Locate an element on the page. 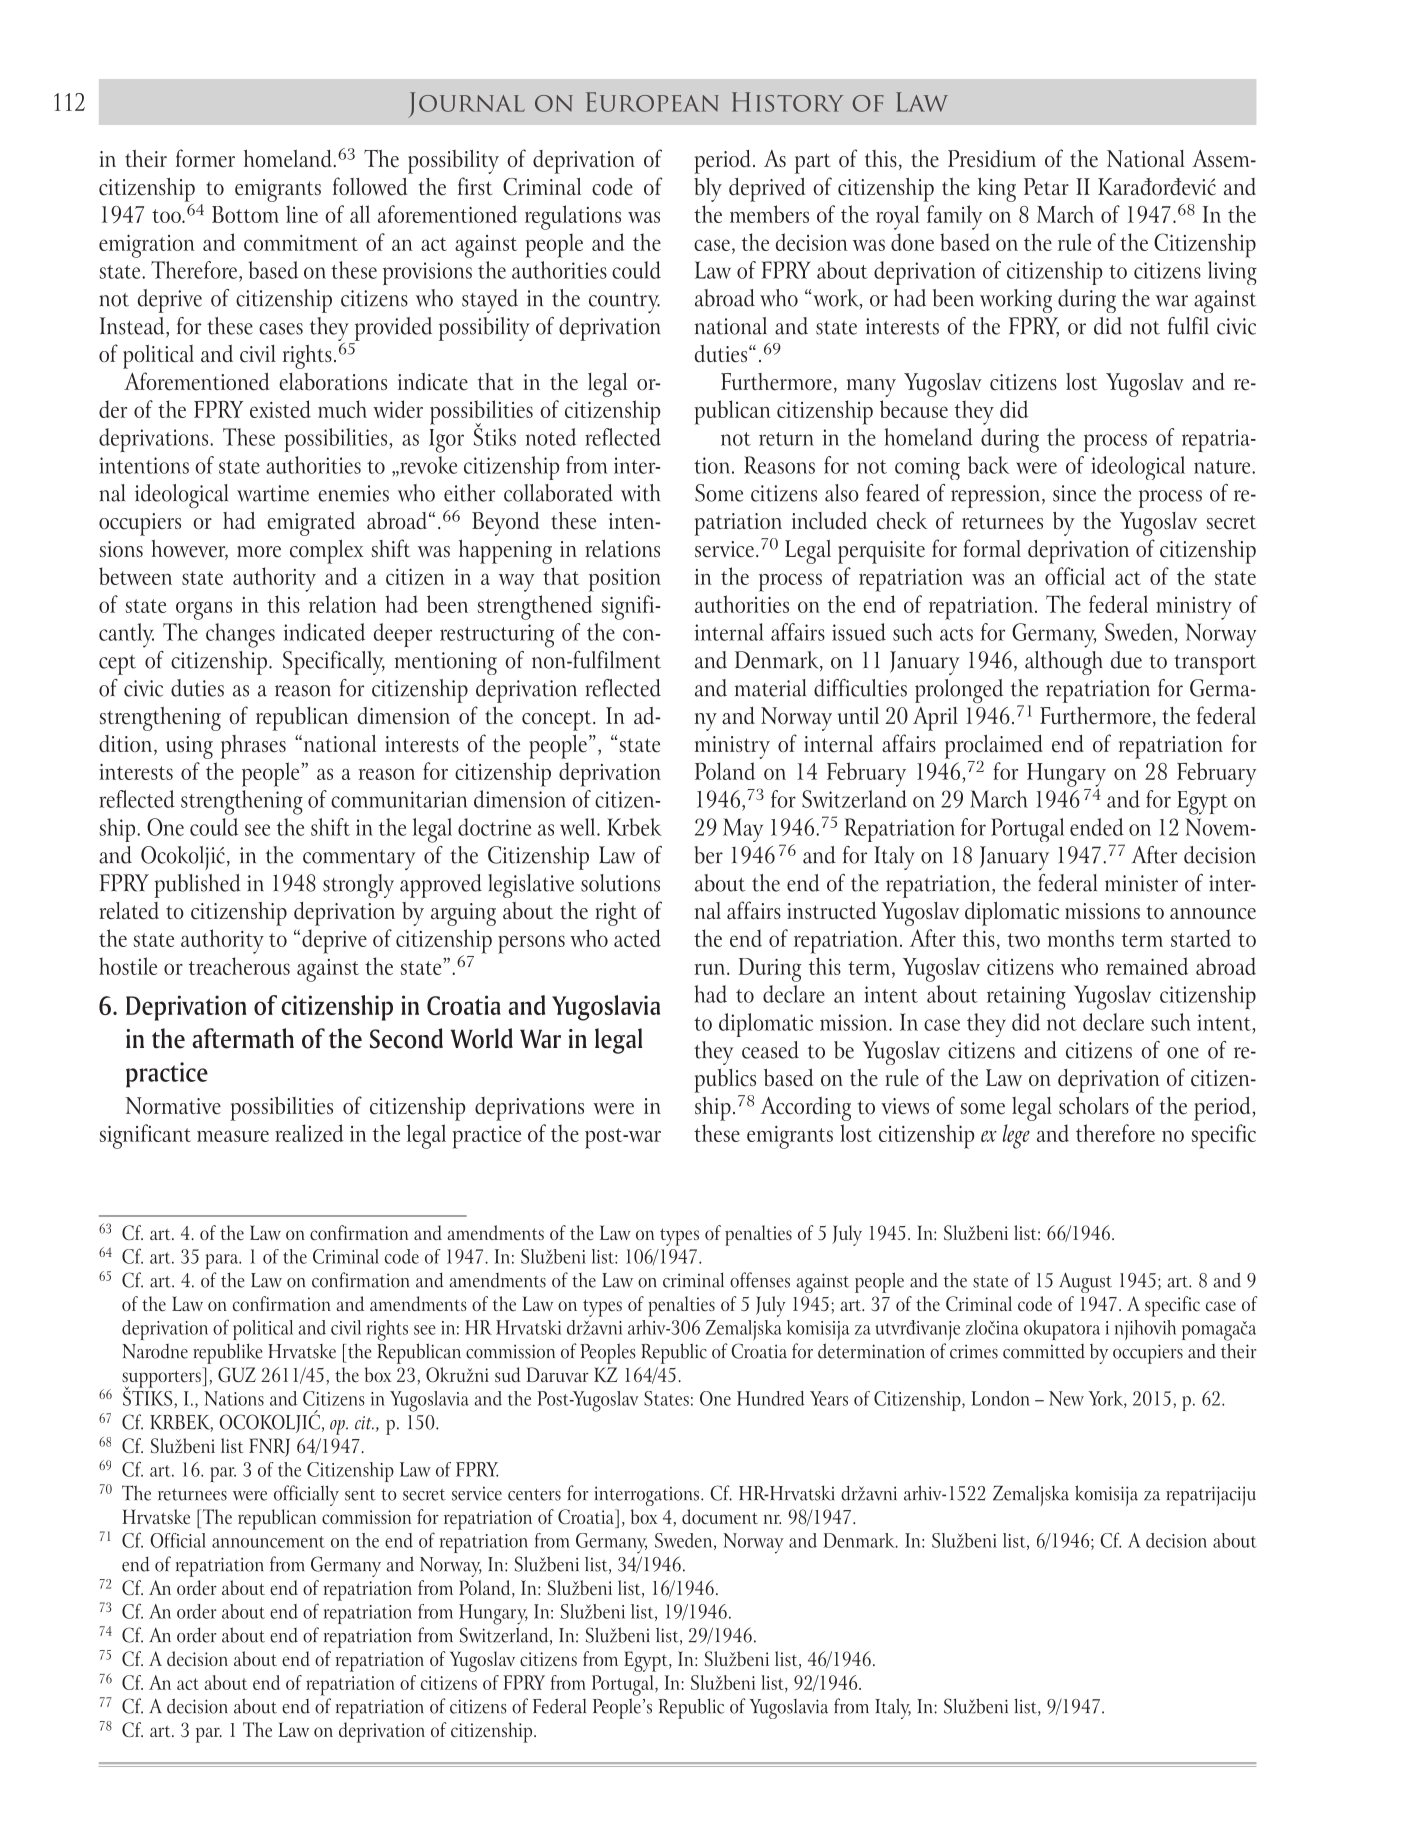 This page has width=1421, height=1838. sent is located at coordinates (360, 1495).
